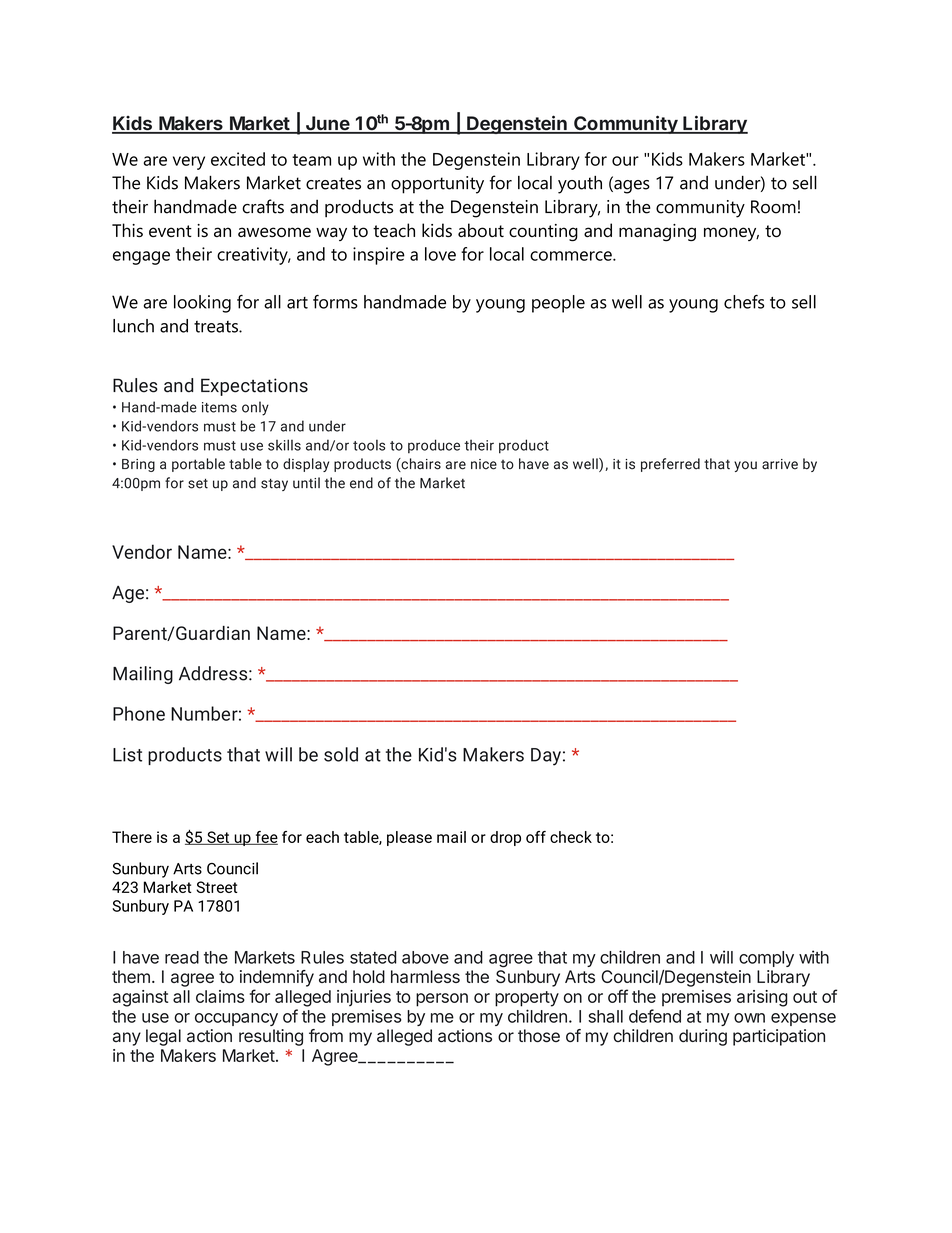 Image resolution: width=952 pixels, height=1233 pixels. Describe the element at coordinates (484, 464) in the image. I see `nice` at that location.
